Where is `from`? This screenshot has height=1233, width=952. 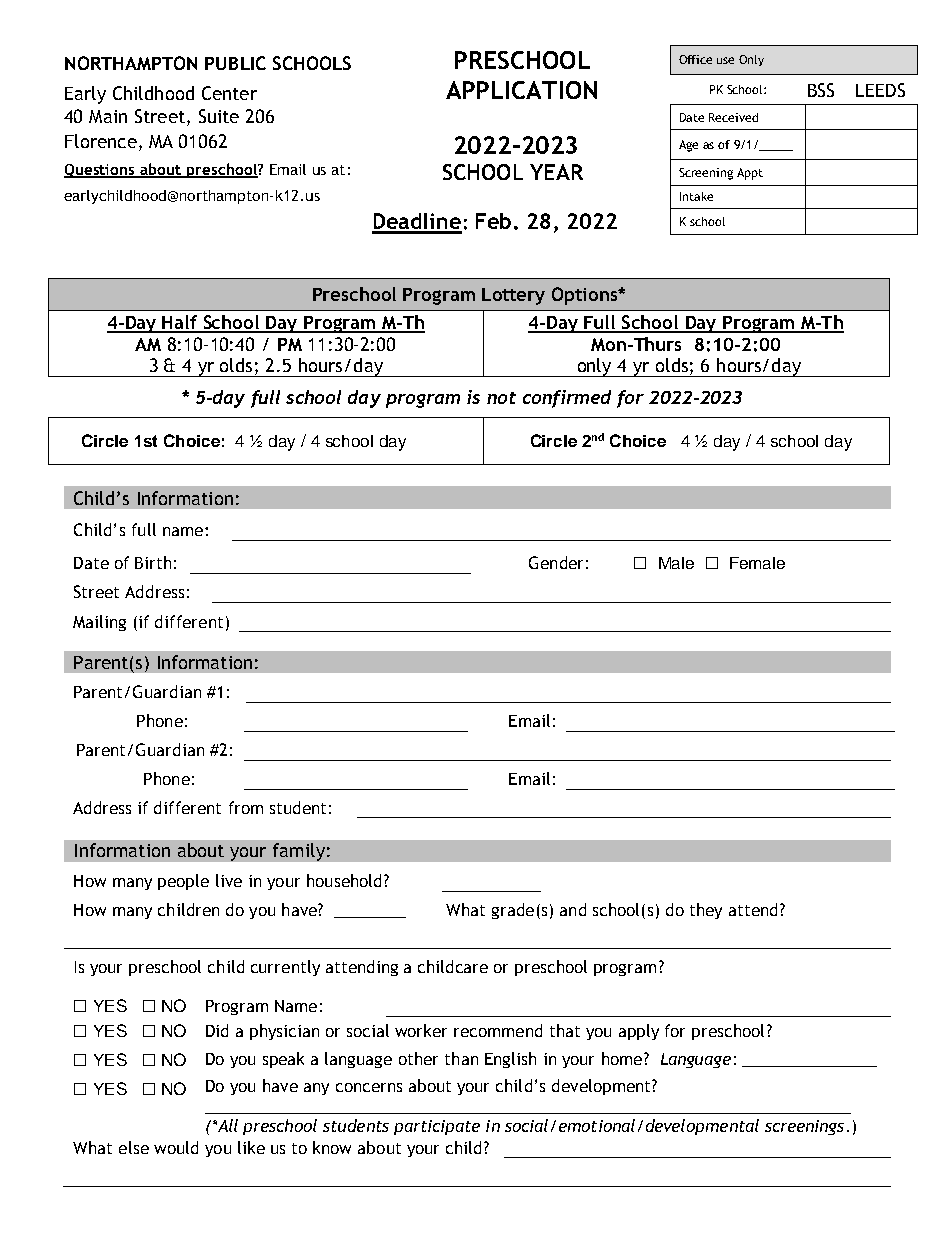 from is located at coordinates (246, 807).
